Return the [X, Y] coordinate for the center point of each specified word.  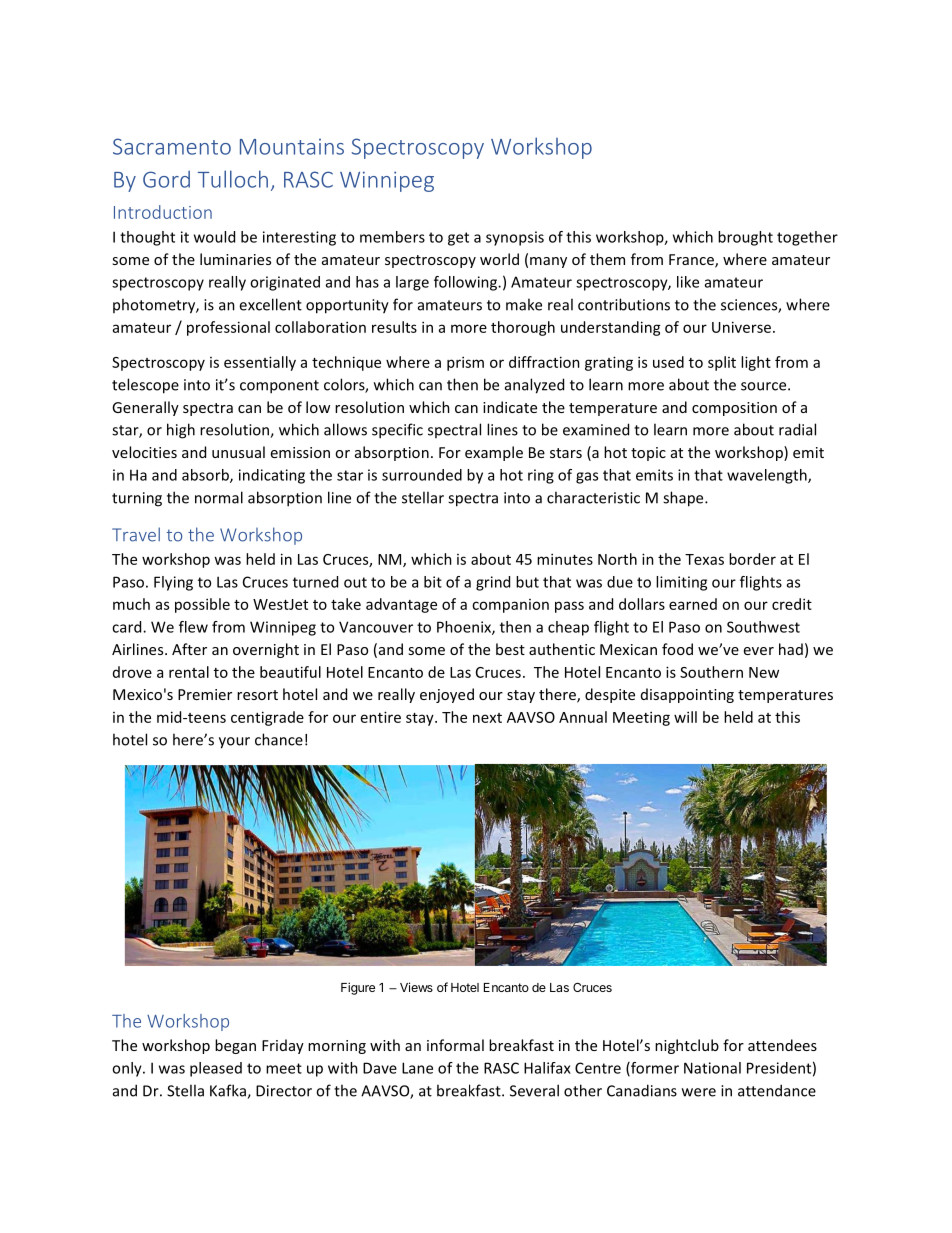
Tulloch [233, 179]
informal [455, 1045]
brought [745, 238]
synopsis [515, 238]
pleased [216, 1069]
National [712, 1068]
